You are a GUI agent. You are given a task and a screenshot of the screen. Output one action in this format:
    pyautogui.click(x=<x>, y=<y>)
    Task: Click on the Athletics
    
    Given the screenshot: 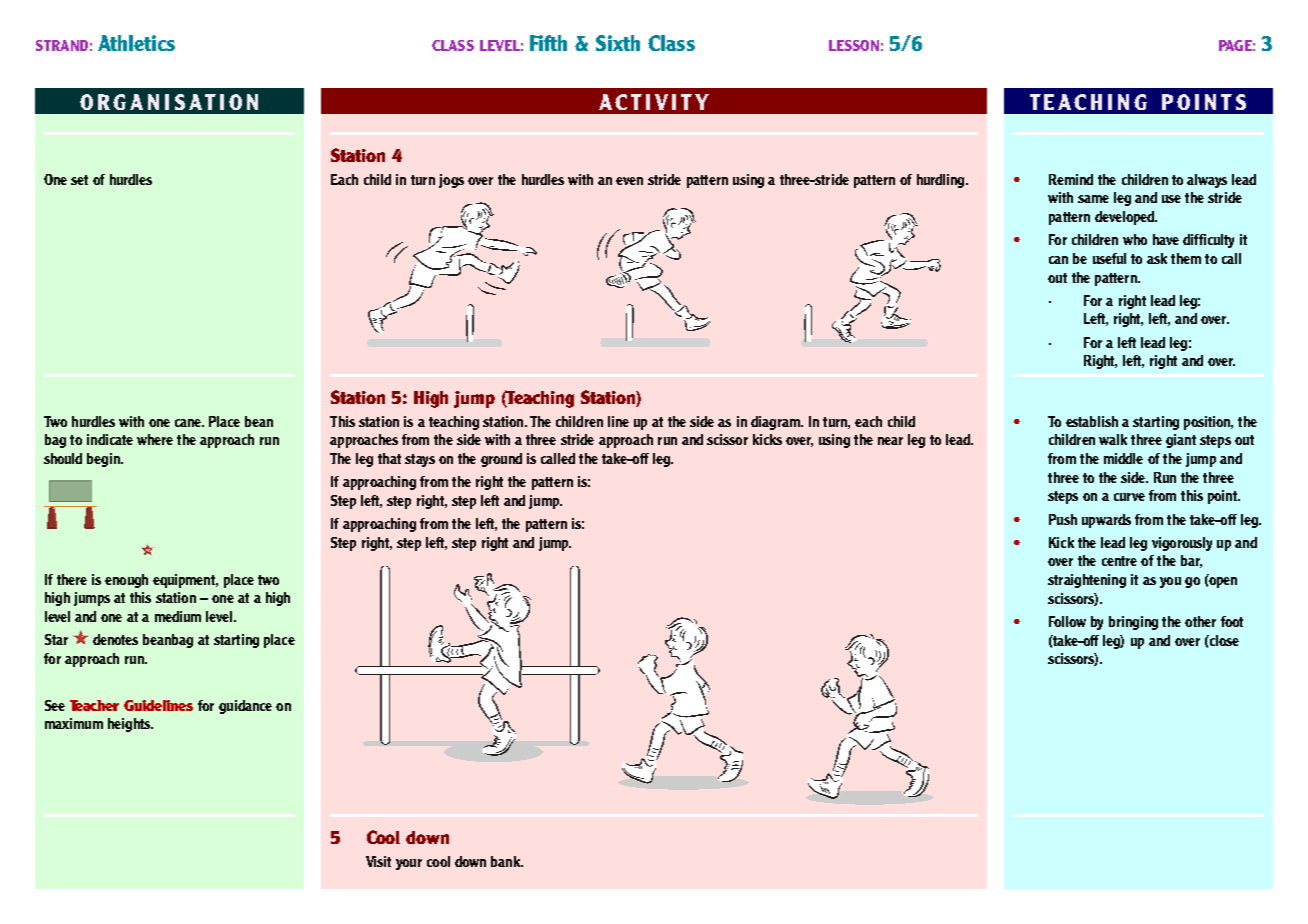 What is the action you would take?
    pyautogui.click(x=136, y=43)
